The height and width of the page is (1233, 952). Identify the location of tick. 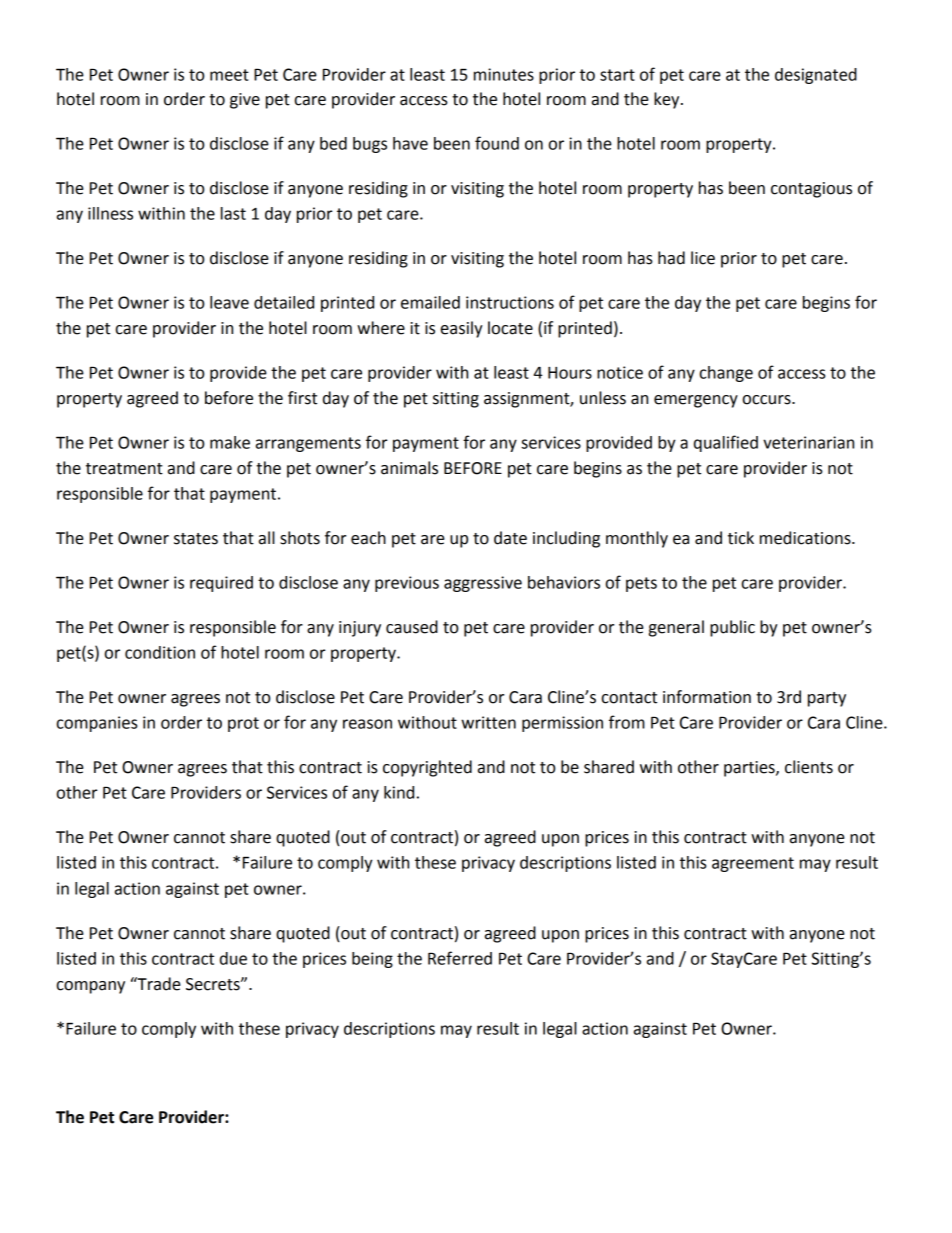
(741, 538).
